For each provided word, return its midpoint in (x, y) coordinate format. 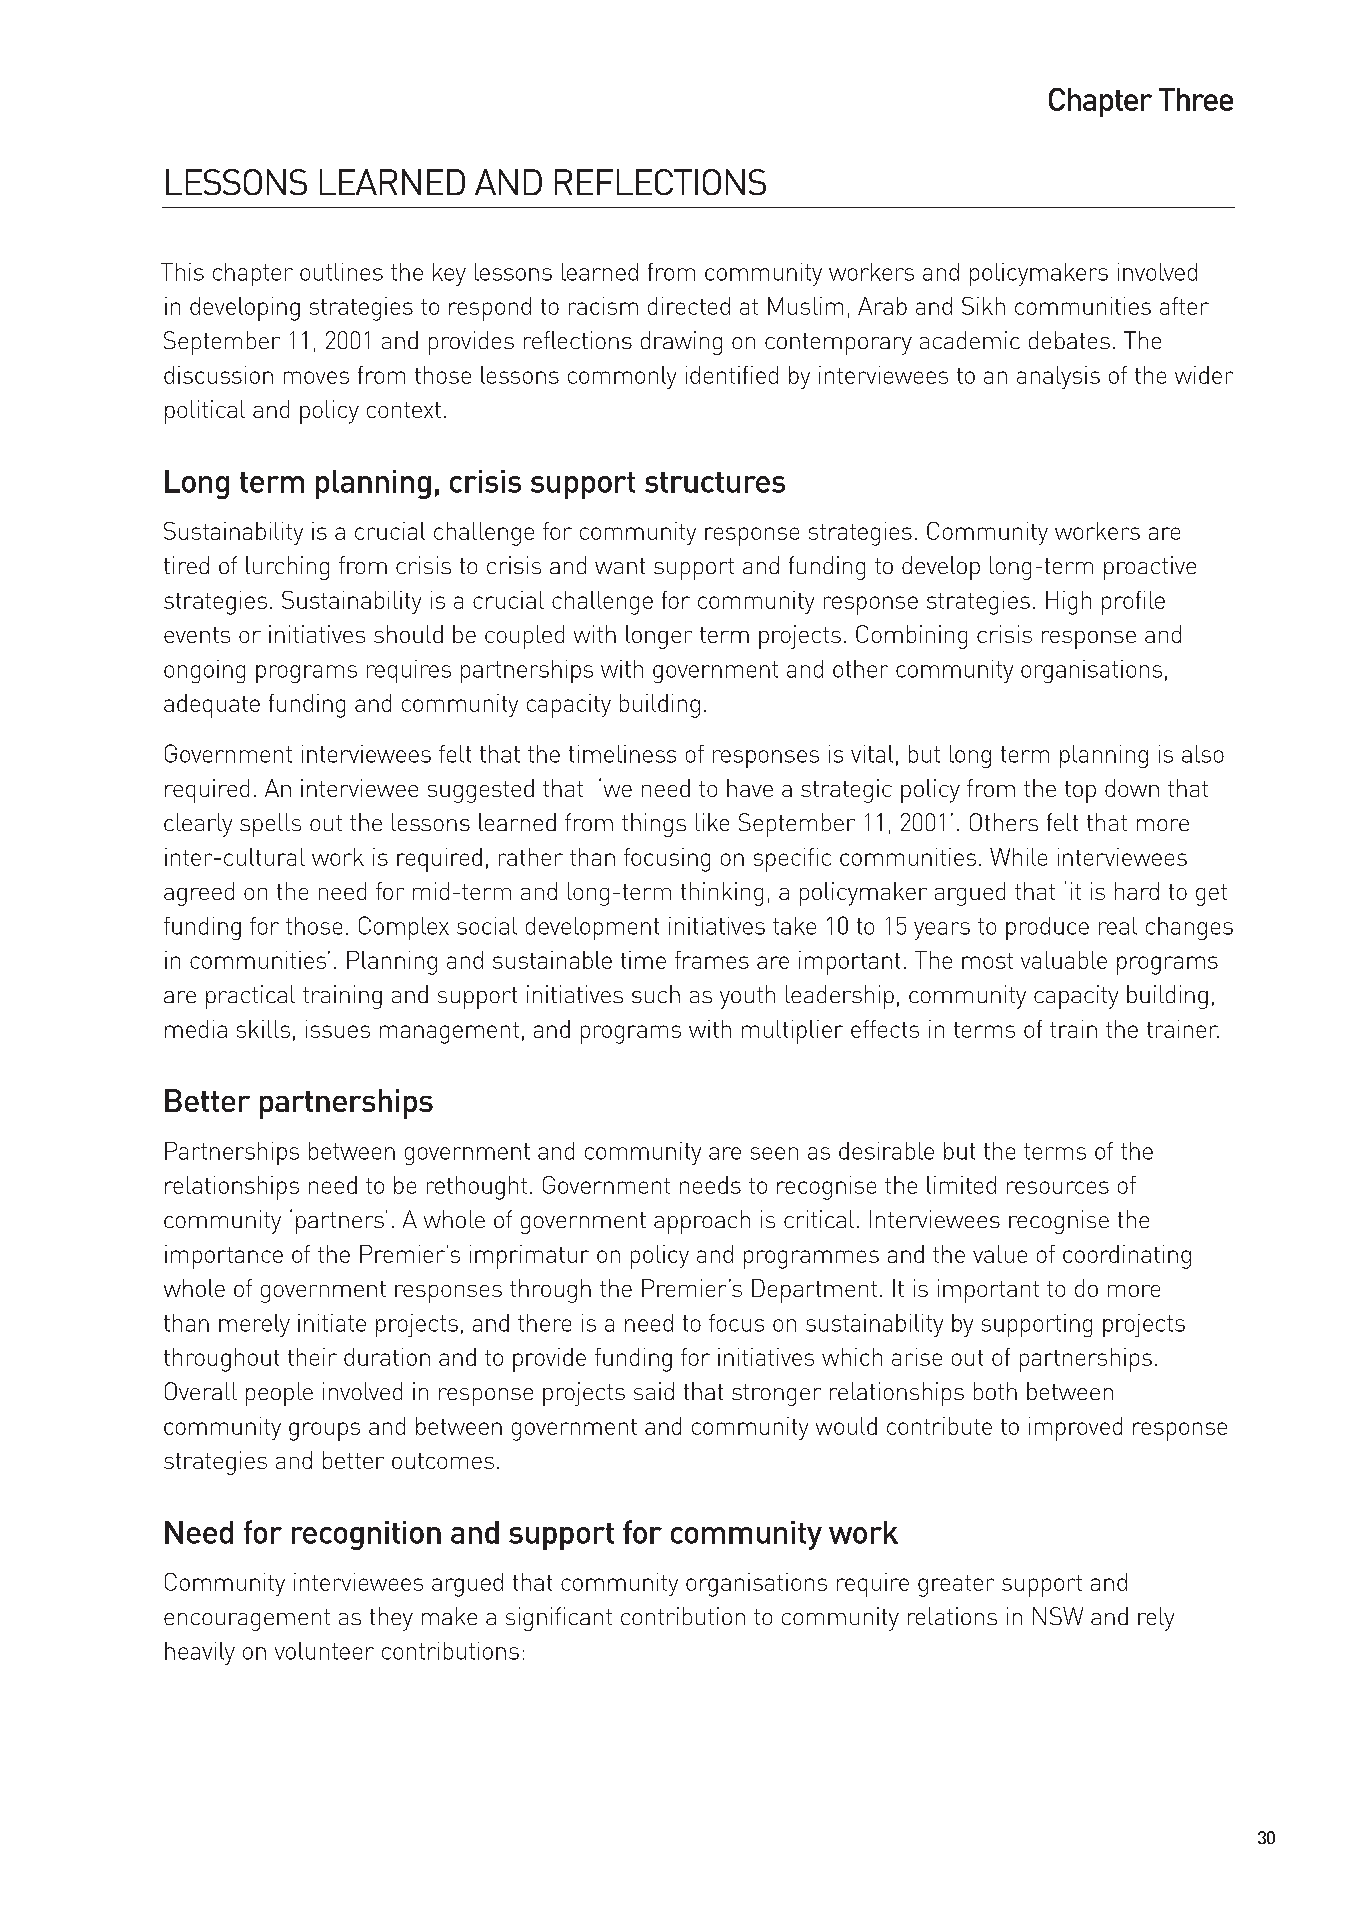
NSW (1058, 1616)
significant (559, 1619)
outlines (341, 272)
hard (1137, 891)
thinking (722, 894)
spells (270, 825)
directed (689, 306)
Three (1196, 99)
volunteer (324, 1651)
